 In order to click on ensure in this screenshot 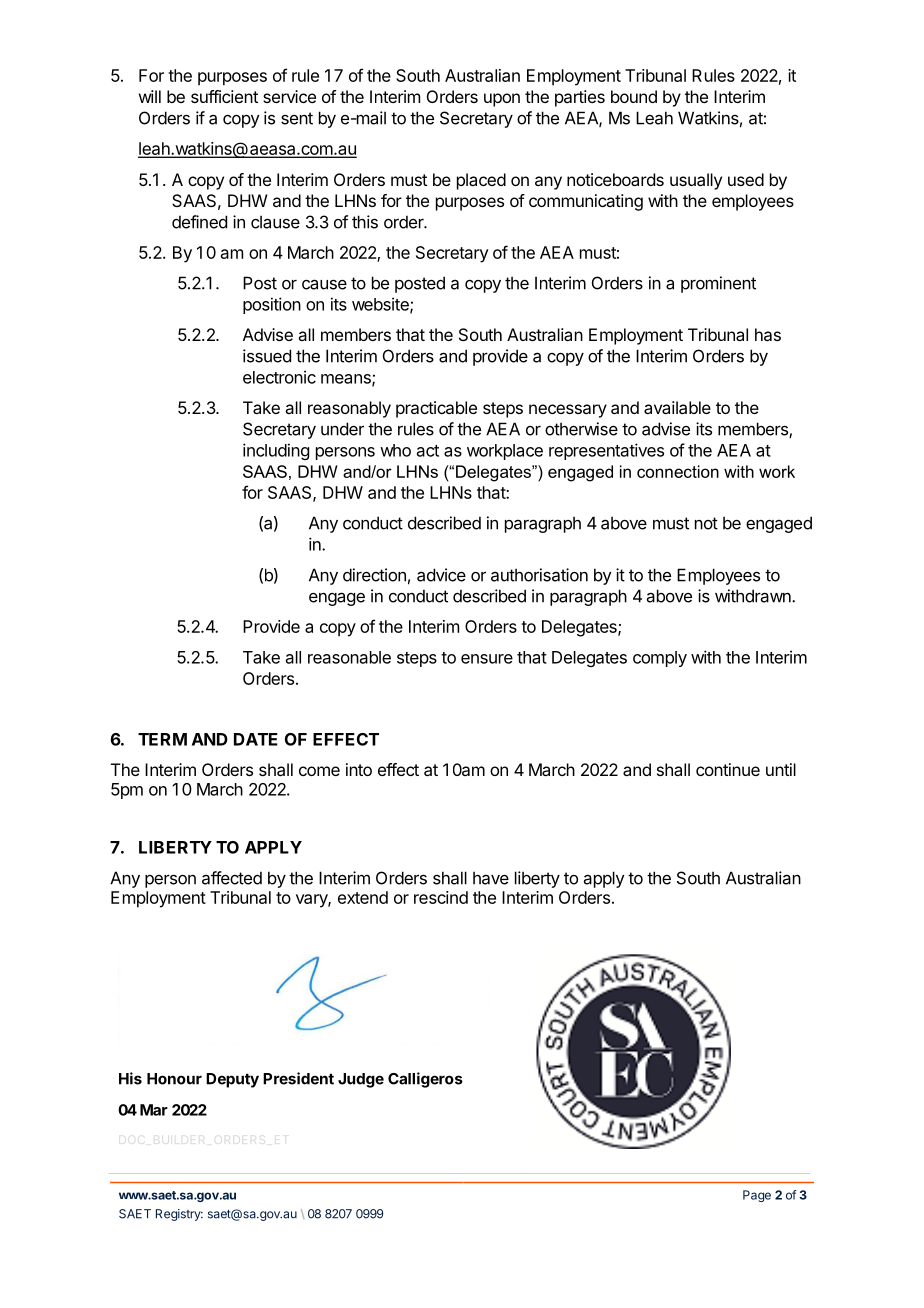, I will do `click(487, 659)`.
